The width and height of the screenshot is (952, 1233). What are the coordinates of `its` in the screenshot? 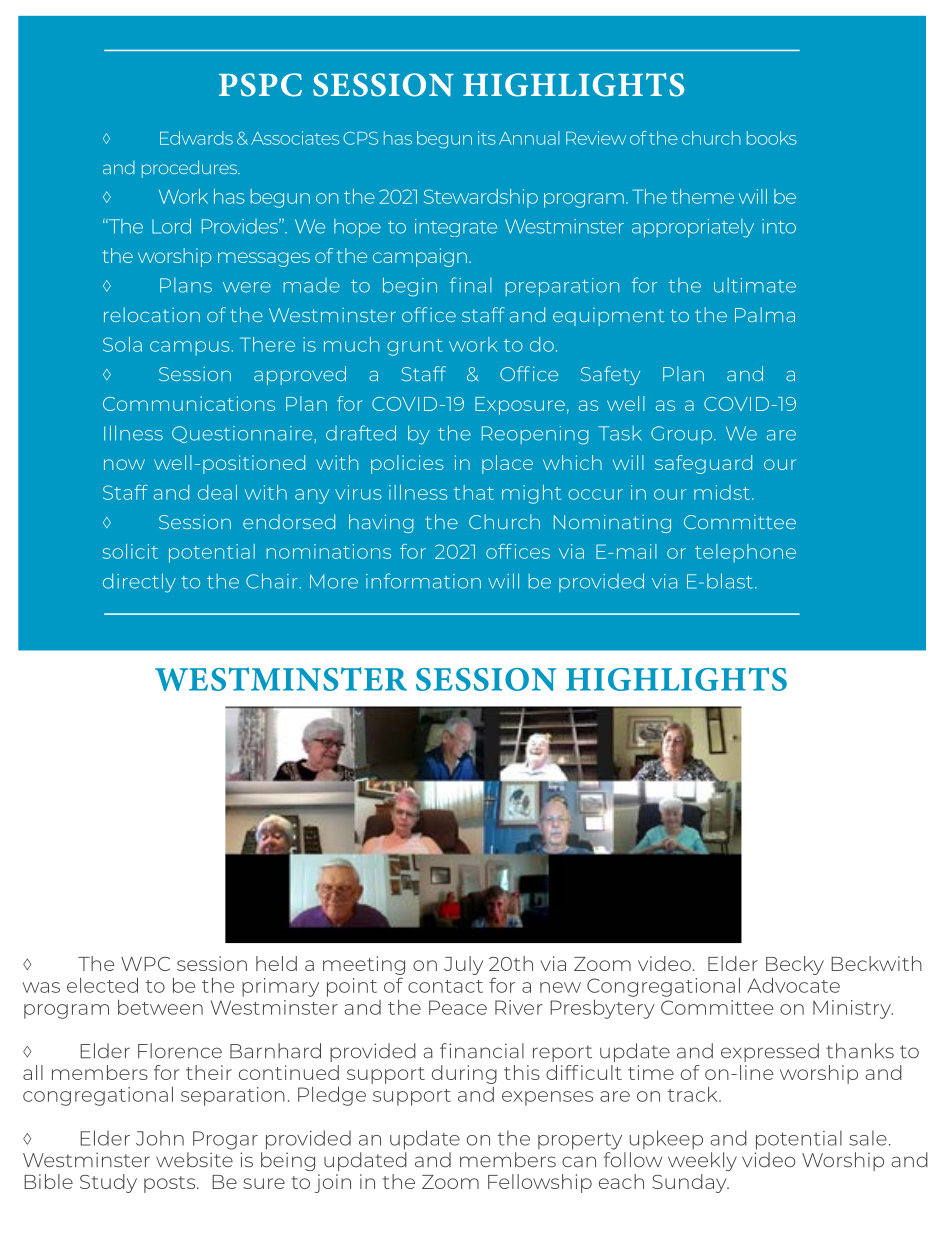 It's located at (487, 138).
